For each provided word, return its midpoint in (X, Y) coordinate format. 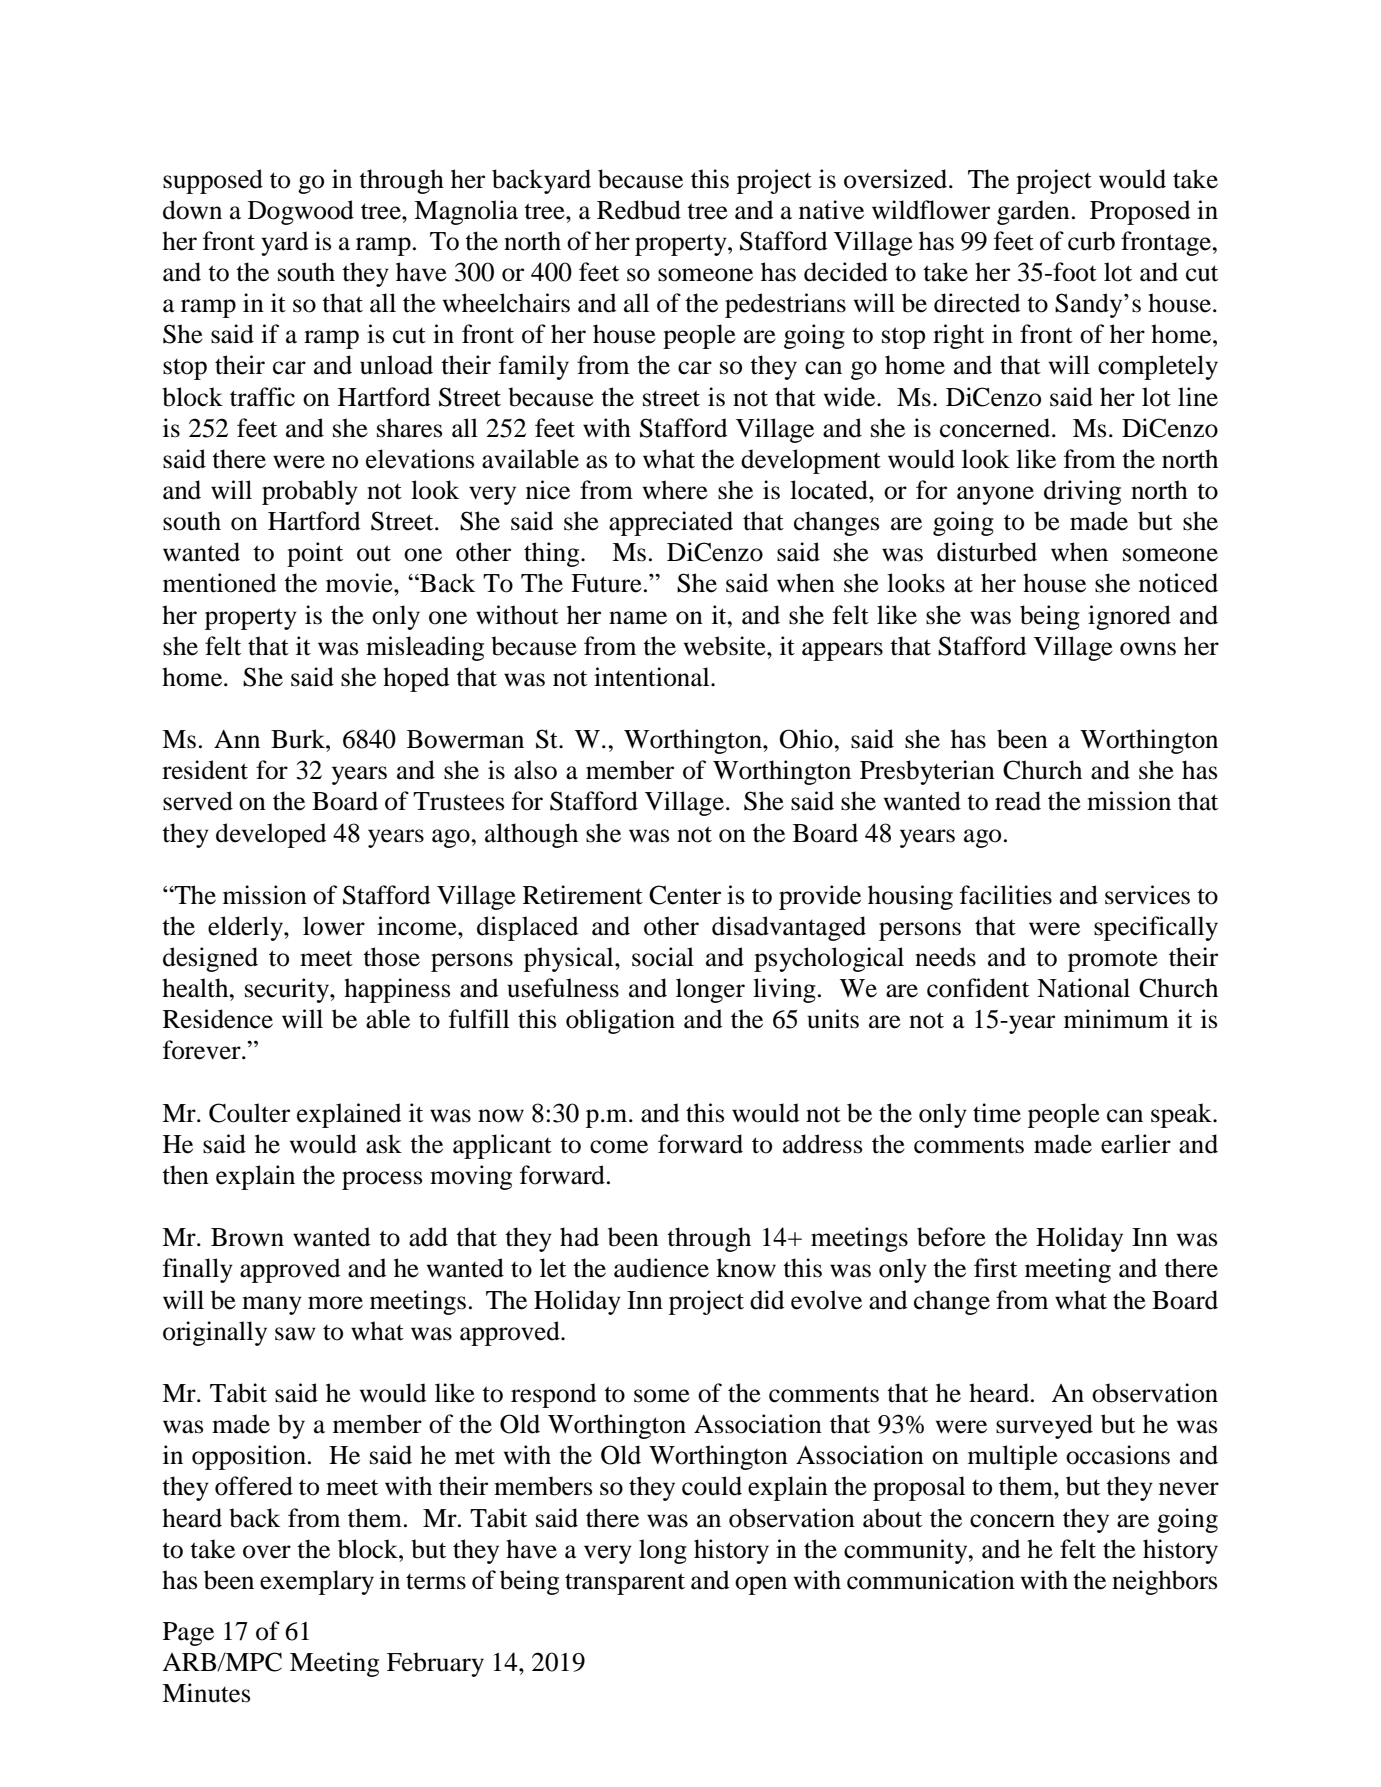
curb (1091, 241)
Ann (237, 739)
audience (661, 1268)
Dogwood (301, 212)
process (382, 1180)
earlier (1136, 1144)
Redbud (639, 210)
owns (1148, 649)
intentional (653, 677)
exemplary (317, 1582)
